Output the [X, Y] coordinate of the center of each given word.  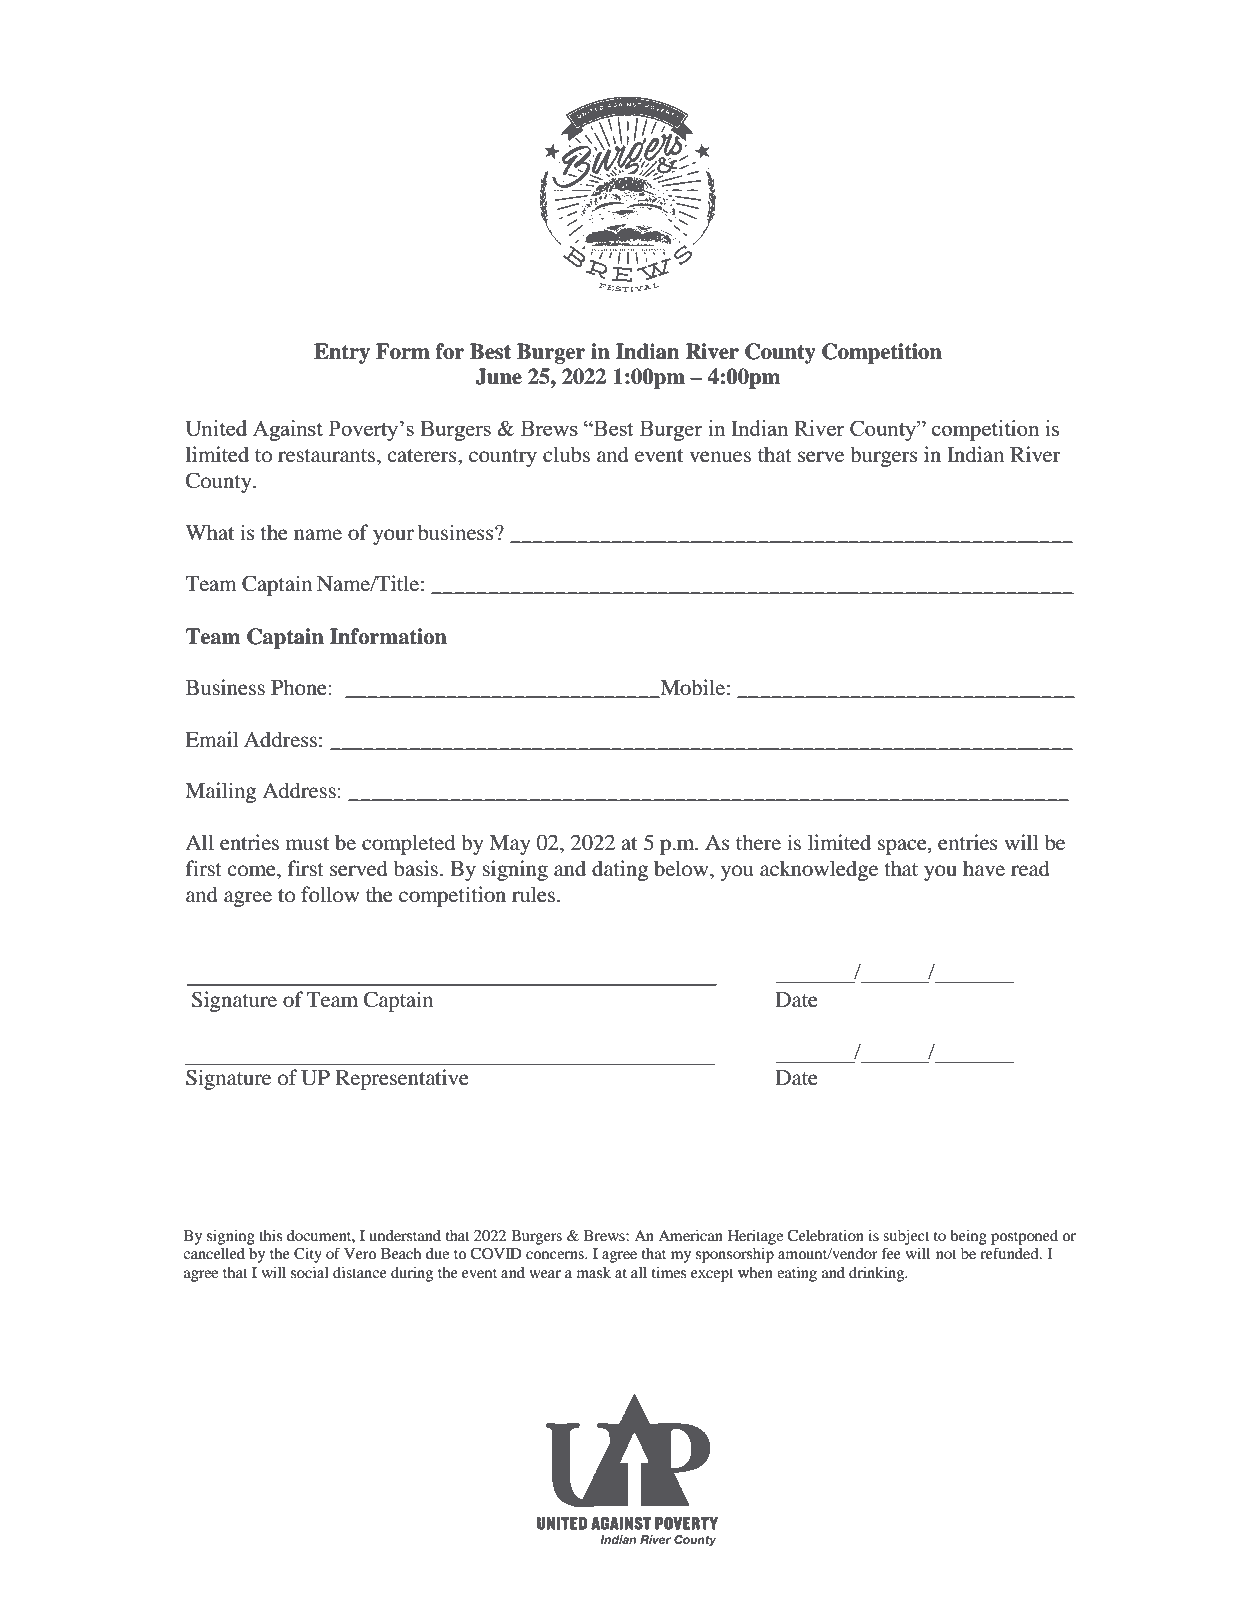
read [1030, 868]
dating [620, 870]
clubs [566, 454]
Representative [402, 1079]
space [903, 847]
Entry [342, 353]
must [307, 844]
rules [535, 894]
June [498, 376]
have [984, 868]
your [393, 537]
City [308, 1255]
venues [720, 457]
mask [594, 1272]
